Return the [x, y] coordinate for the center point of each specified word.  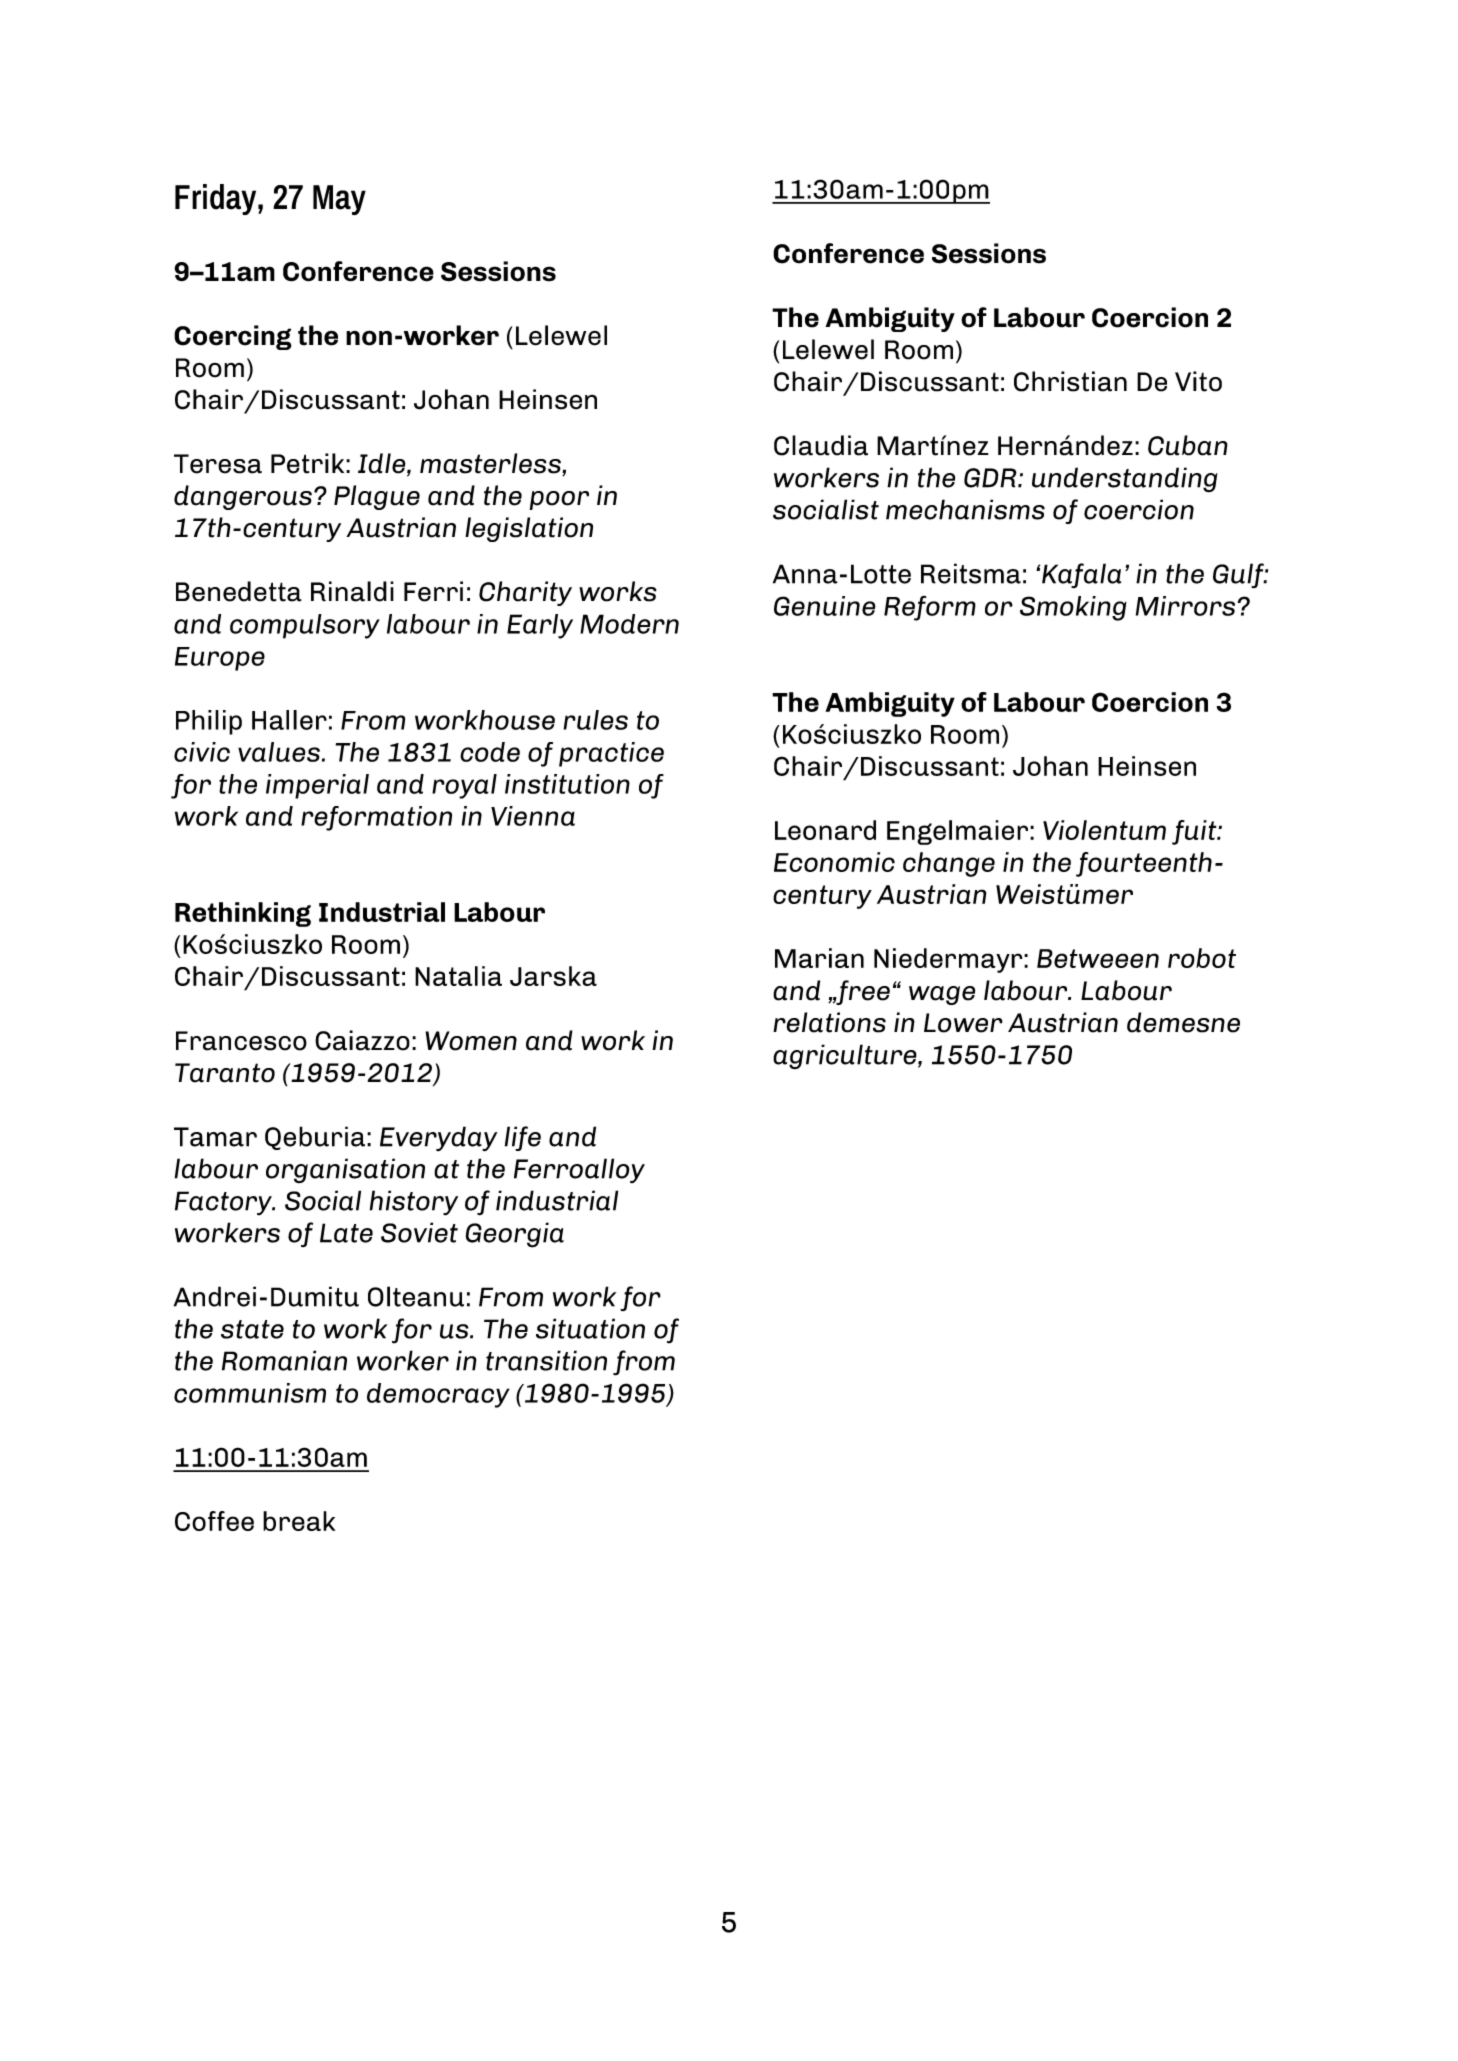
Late [346, 1233]
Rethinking [243, 914]
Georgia [515, 1235]
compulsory [305, 626]
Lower [963, 1023]
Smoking [1073, 608]
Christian [1070, 381]
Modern [629, 624]
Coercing [233, 337]
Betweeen [1098, 958]
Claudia [821, 445]
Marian [819, 958]
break [299, 1521]
